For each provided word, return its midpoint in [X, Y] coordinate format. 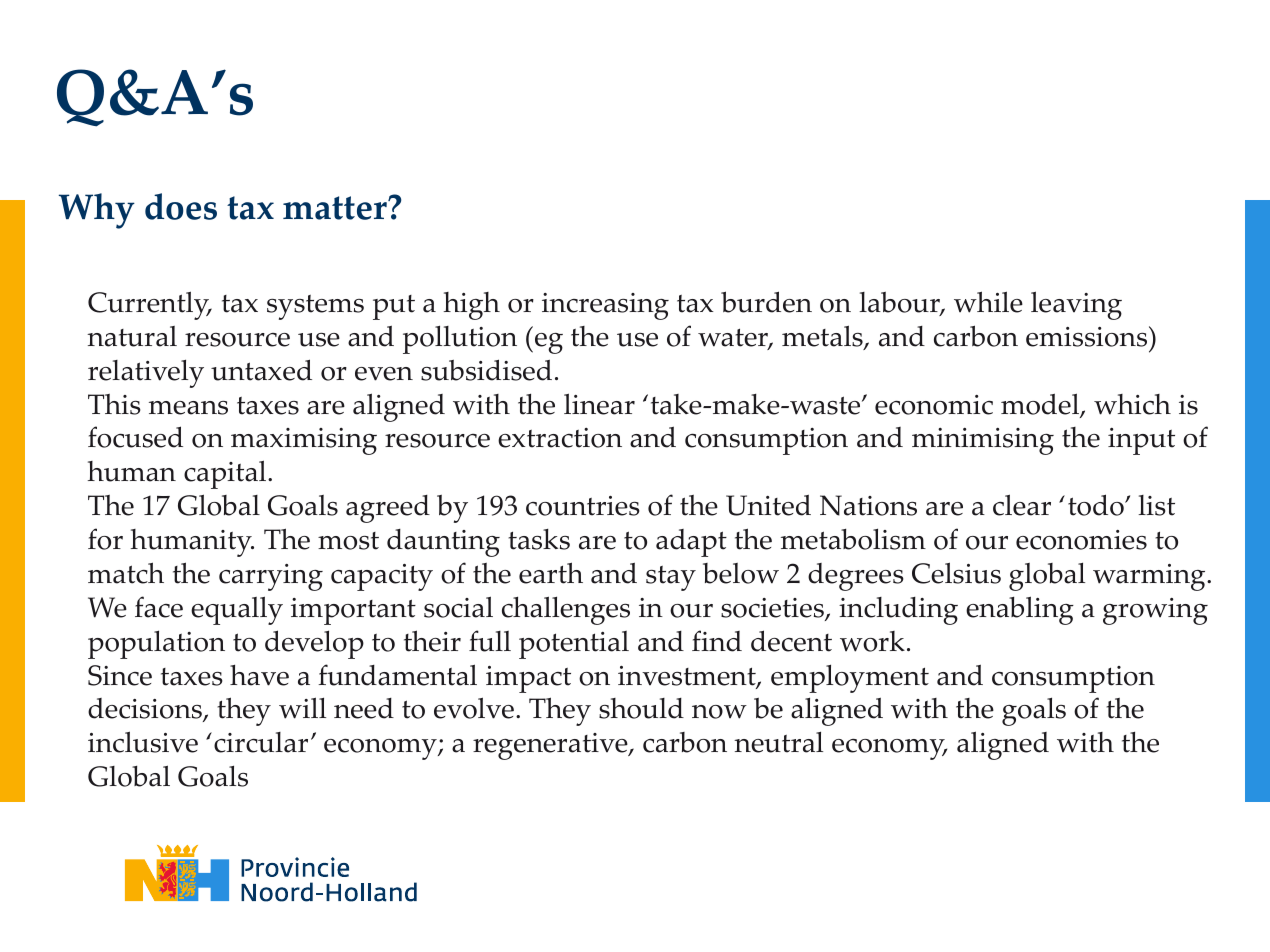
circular [261, 742]
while [988, 302]
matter [336, 208]
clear [1022, 505]
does [181, 206]
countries [583, 506]
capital [226, 474]
